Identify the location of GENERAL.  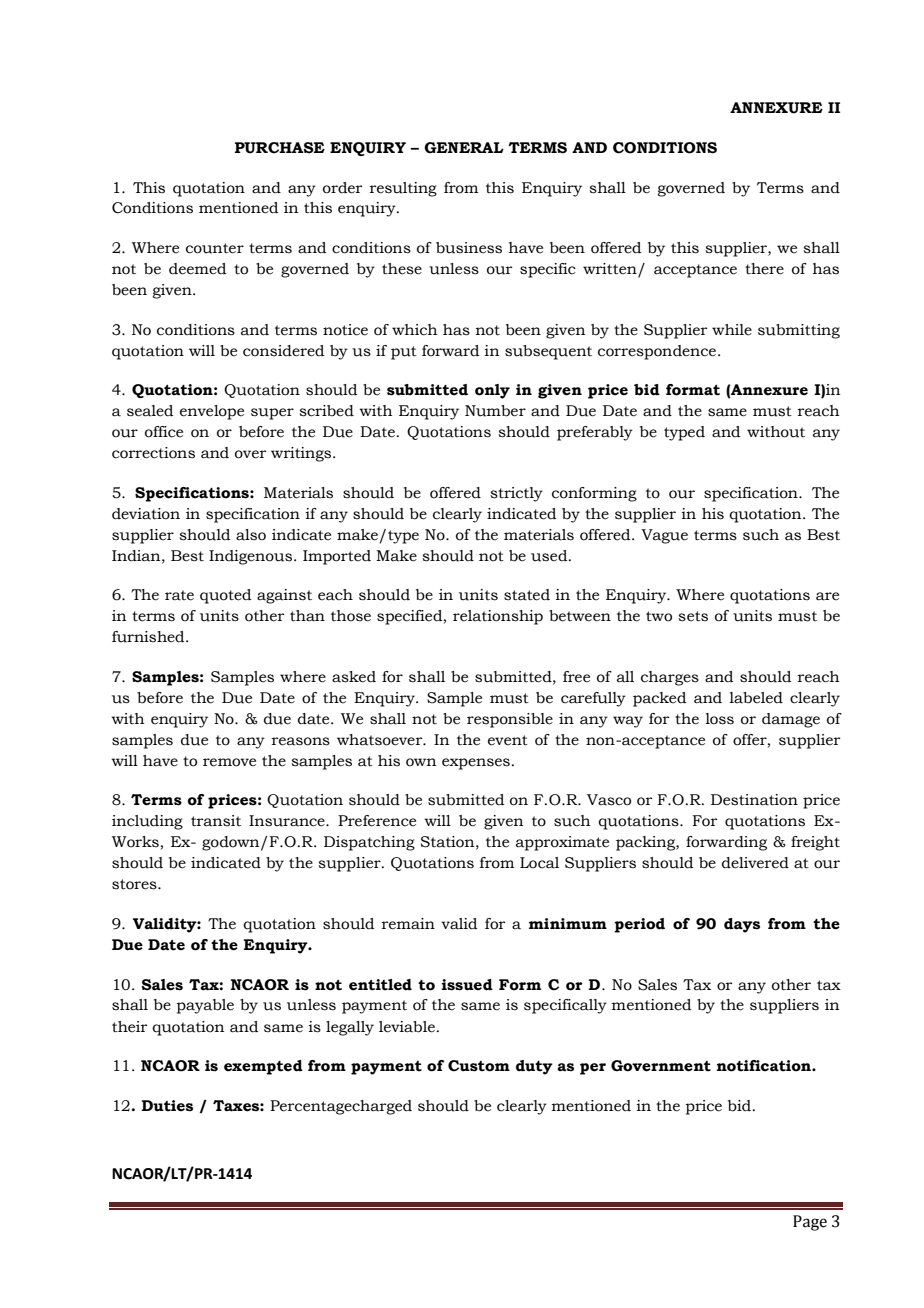
(464, 147).
